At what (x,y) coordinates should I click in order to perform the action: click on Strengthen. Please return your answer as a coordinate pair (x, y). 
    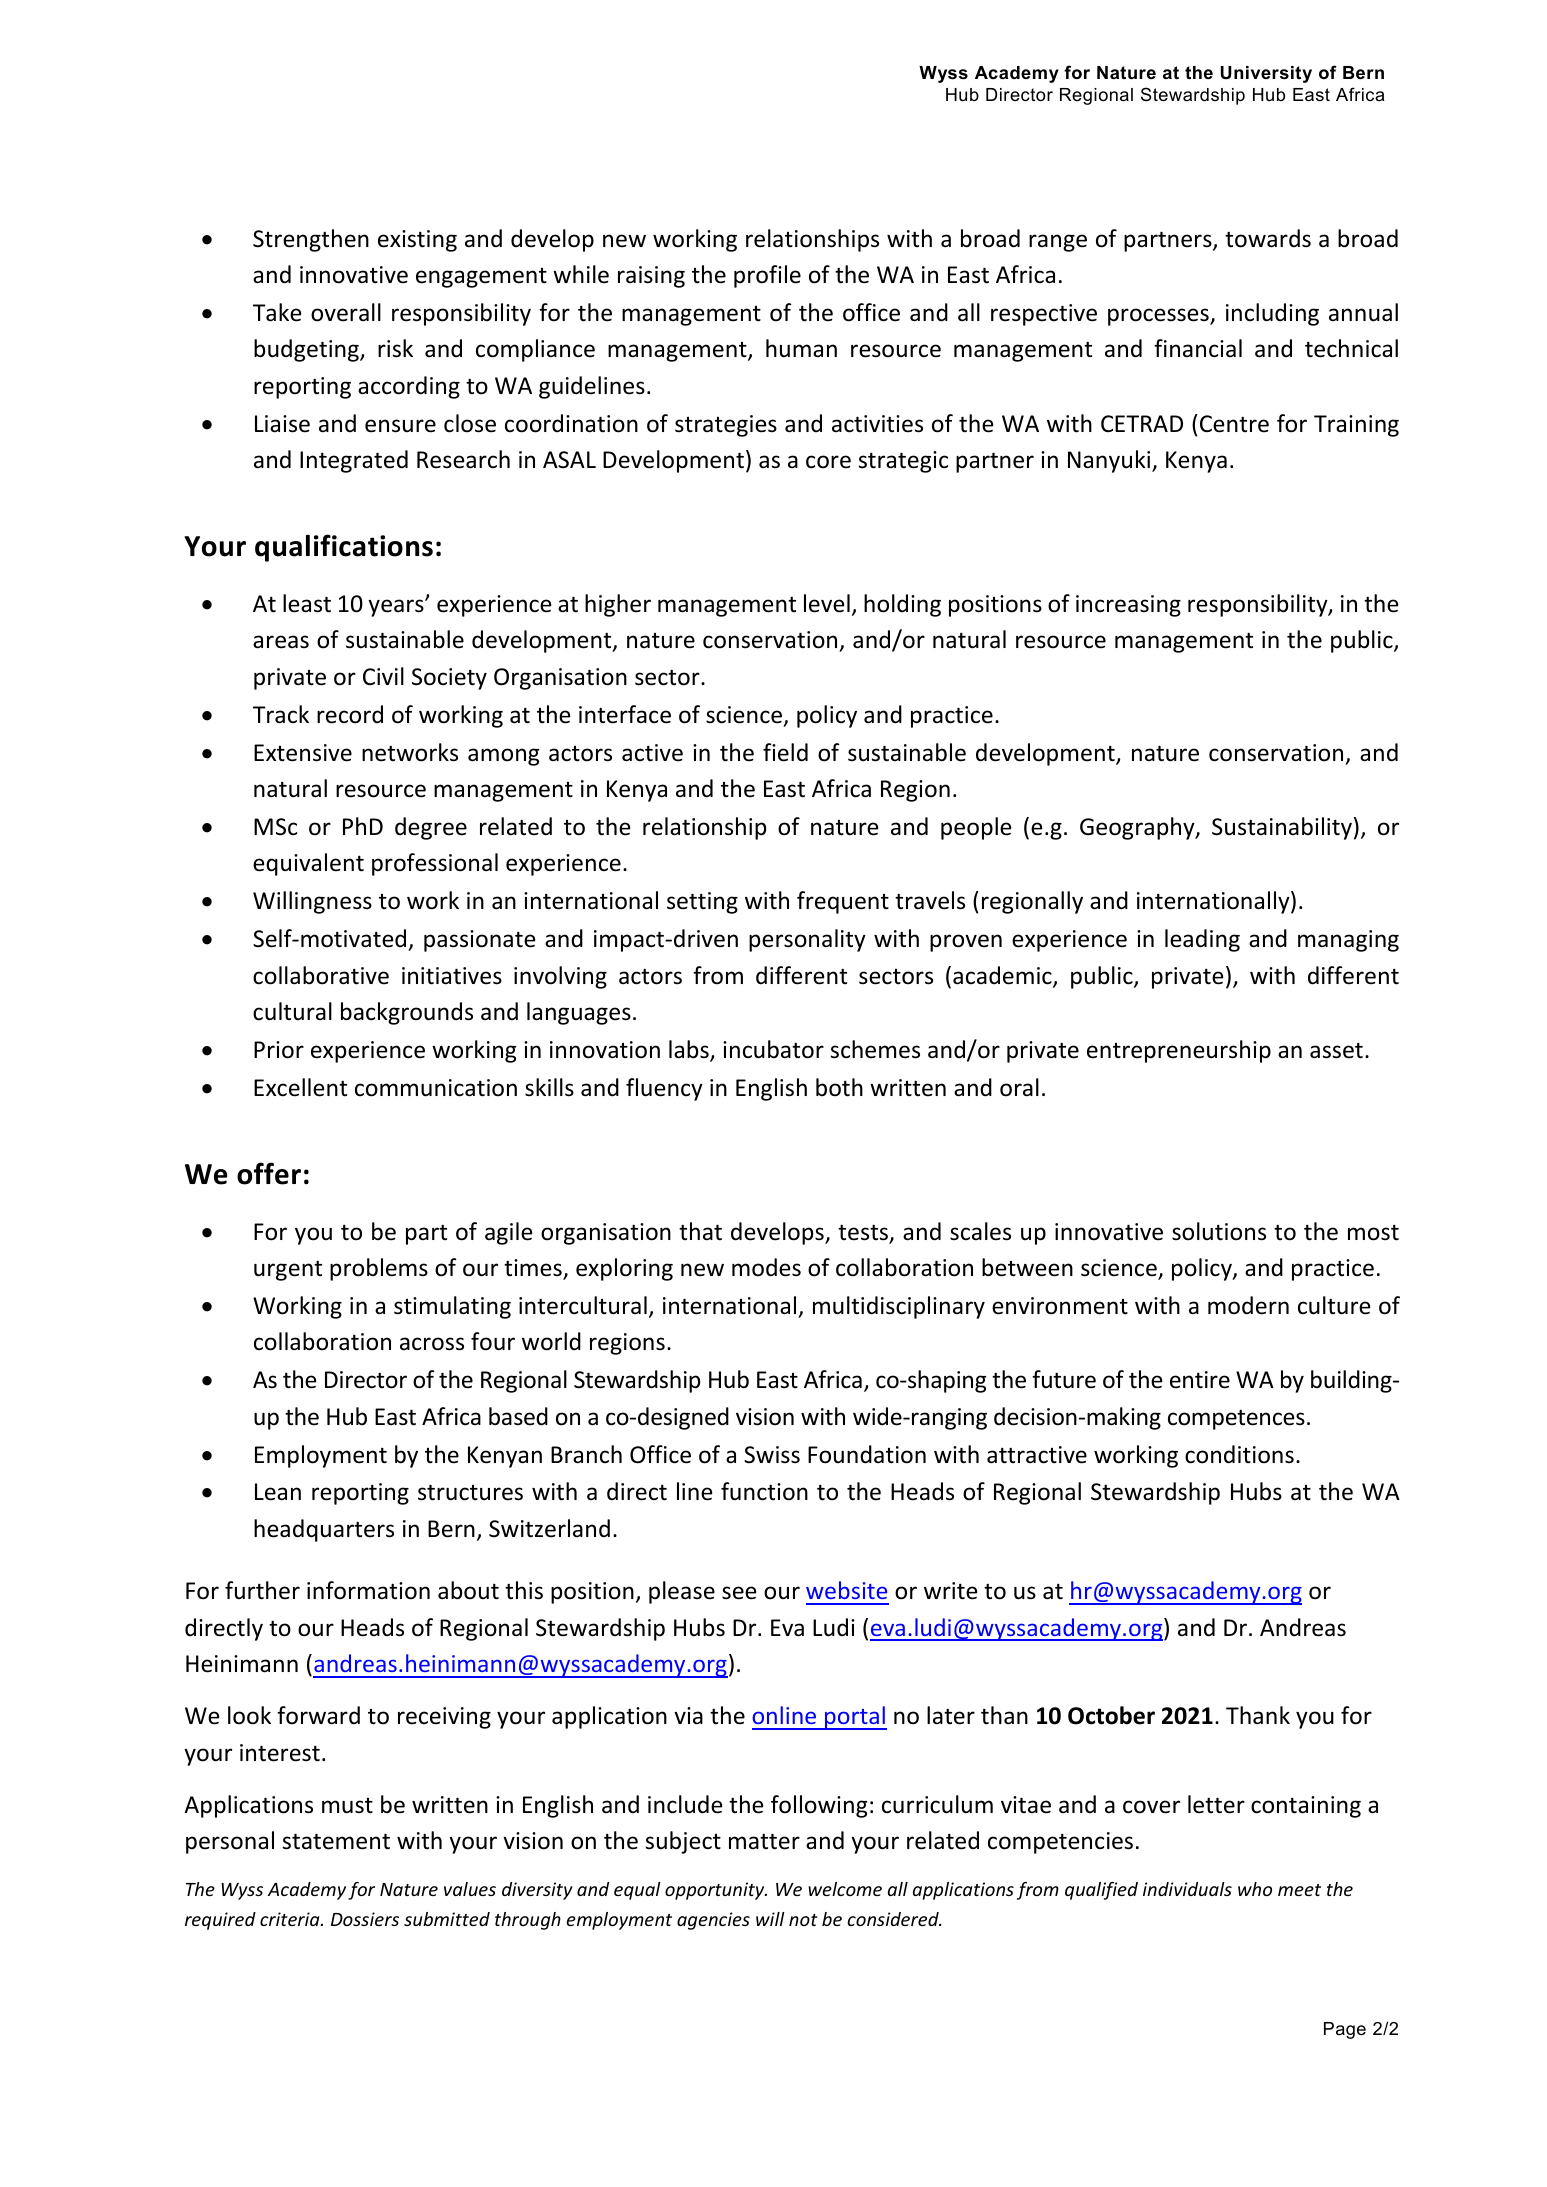
    Looking at the image, I should click on (311, 240).
